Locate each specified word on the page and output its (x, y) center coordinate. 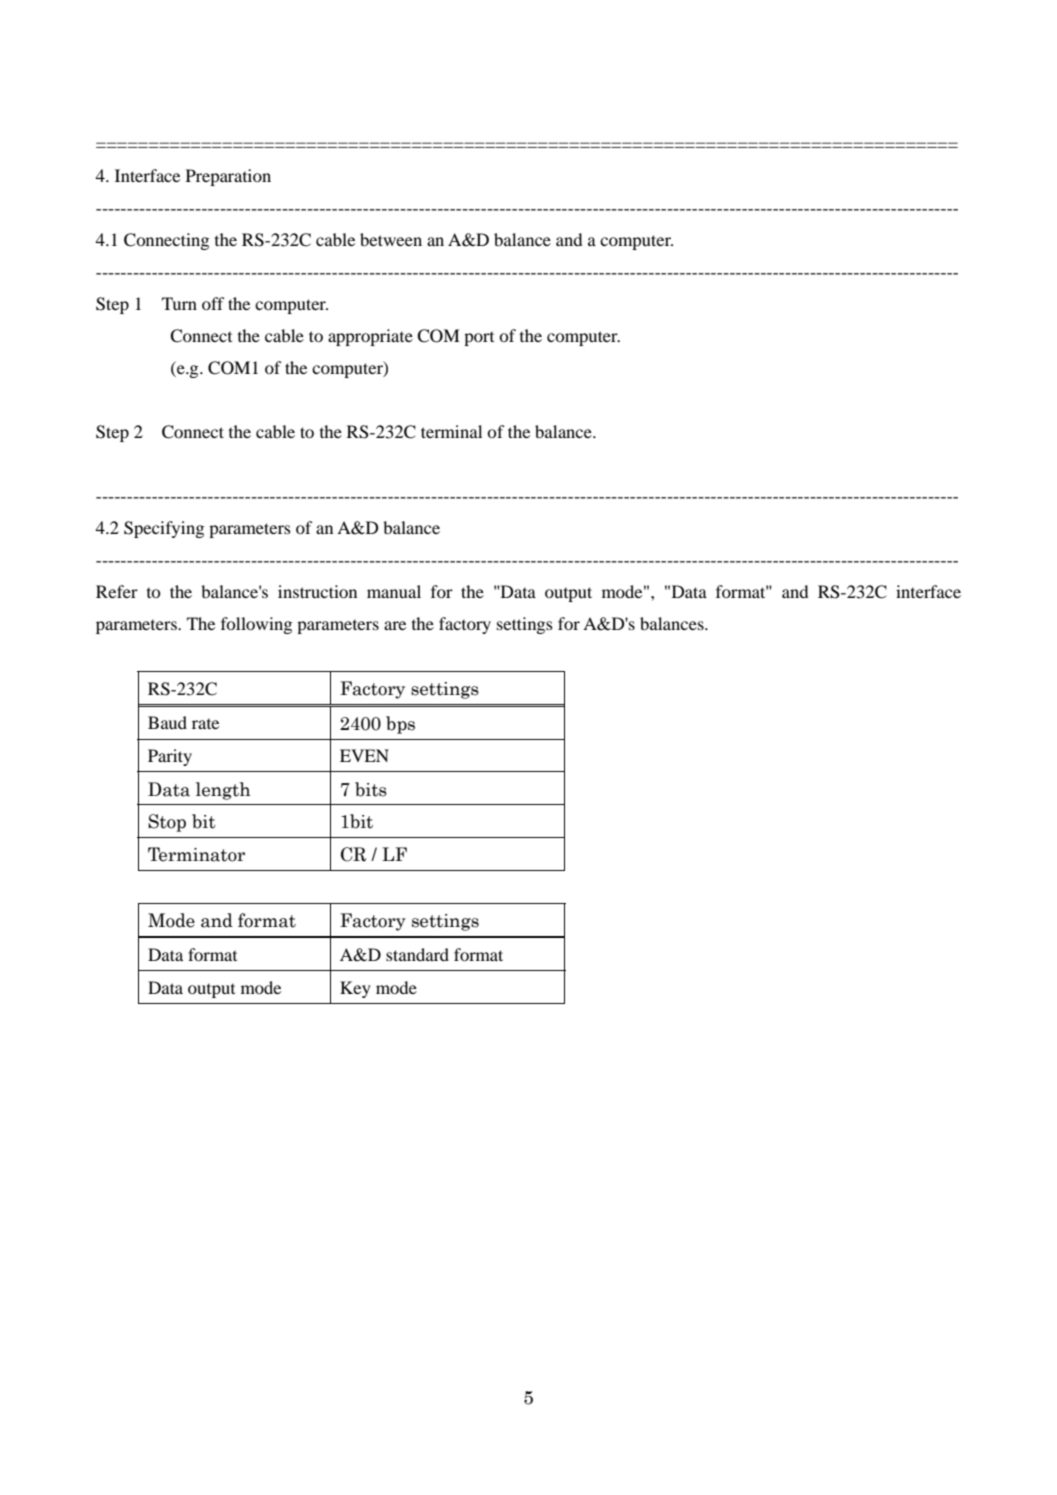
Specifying (164, 529)
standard (417, 954)
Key (355, 989)
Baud (167, 722)
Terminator (196, 854)
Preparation (228, 177)
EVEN (364, 755)
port (479, 339)
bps (400, 725)
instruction (317, 591)
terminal (451, 431)
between (391, 239)
